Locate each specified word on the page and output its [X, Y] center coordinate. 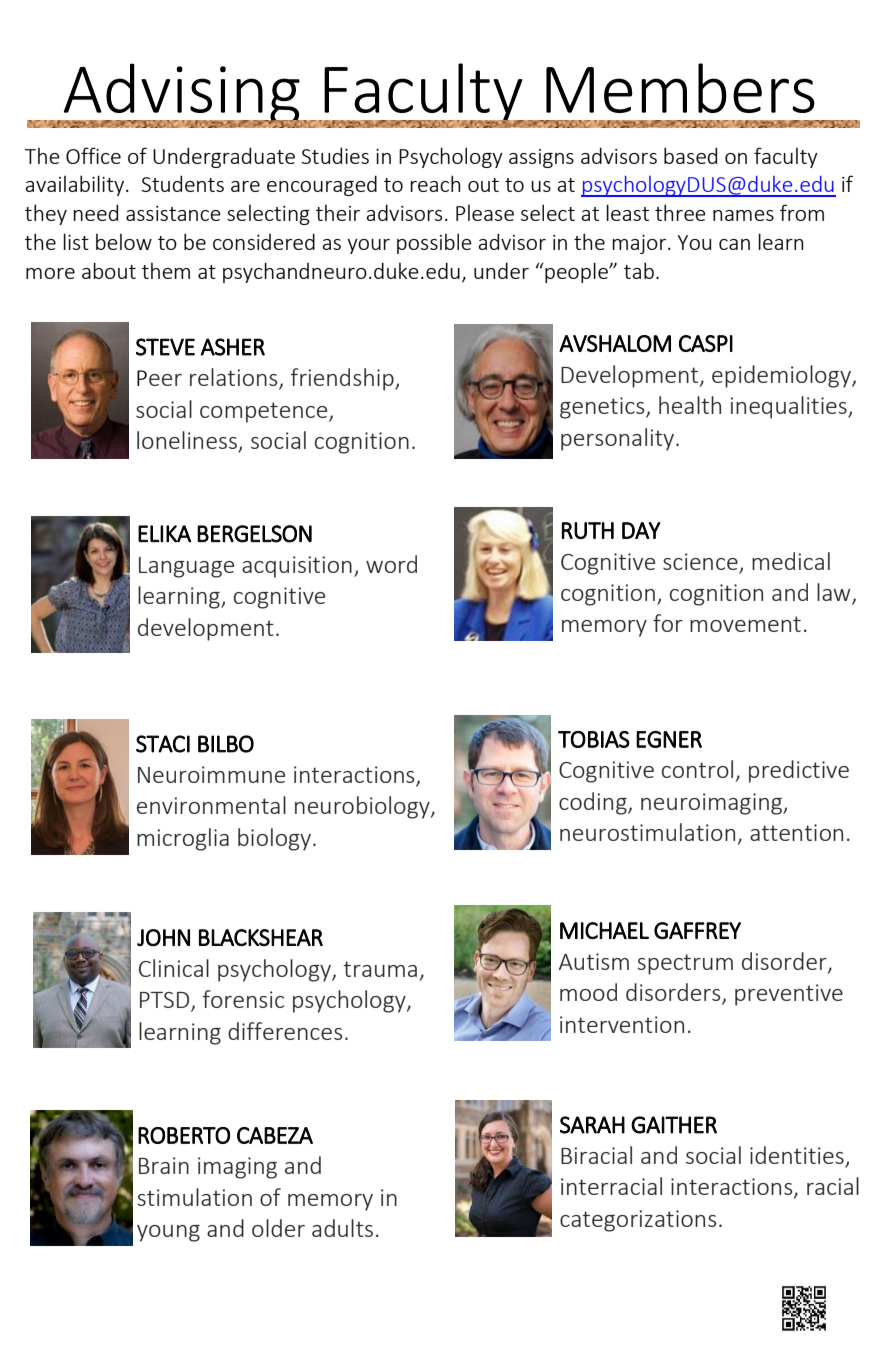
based [690, 155]
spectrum [685, 964]
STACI [163, 744]
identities [798, 1156]
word [391, 564]
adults [342, 1228]
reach [435, 183]
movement [745, 624]
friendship [343, 379]
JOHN [163, 937]
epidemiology [782, 376]
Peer [159, 378]
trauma [380, 969]
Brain [164, 1165]
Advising [181, 95]
